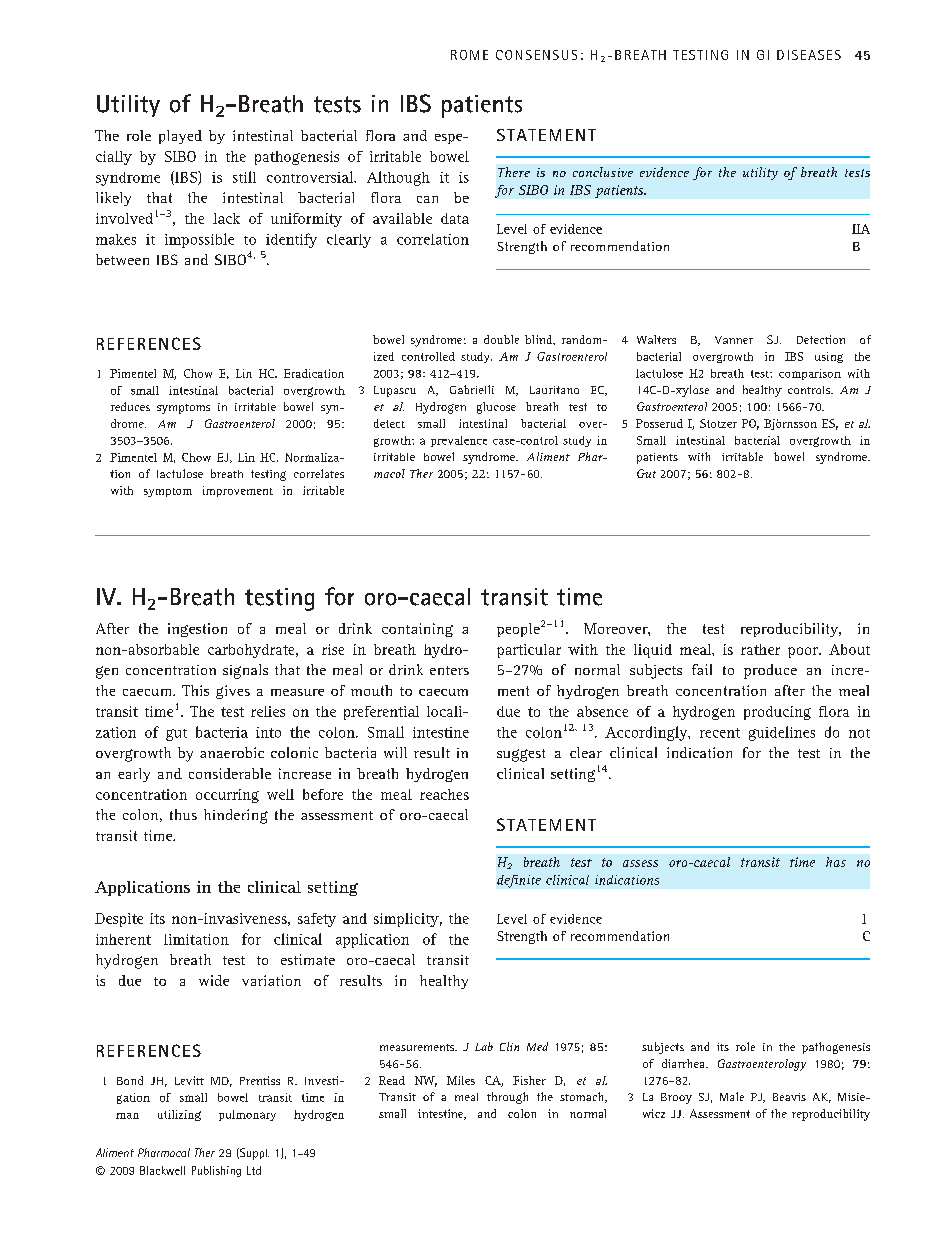 The image size is (952, 1251). What do you see at coordinates (770, 671) in the screenshot?
I see `produce` at bounding box center [770, 671].
